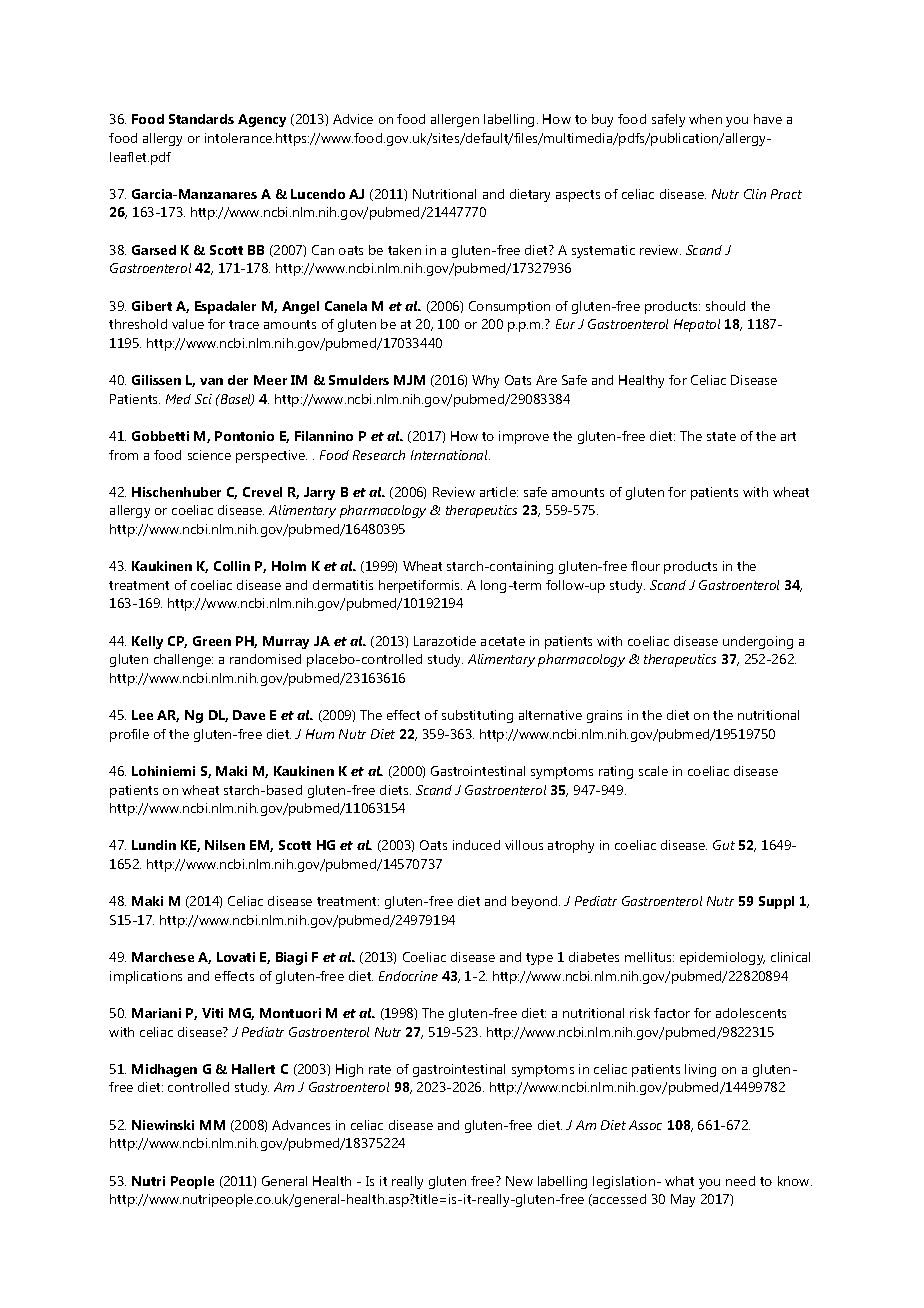 This screenshot has height=1308, width=924. What do you see at coordinates (705, 119) in the screenshot?
I see `when` at bounding box center [705, 119].
